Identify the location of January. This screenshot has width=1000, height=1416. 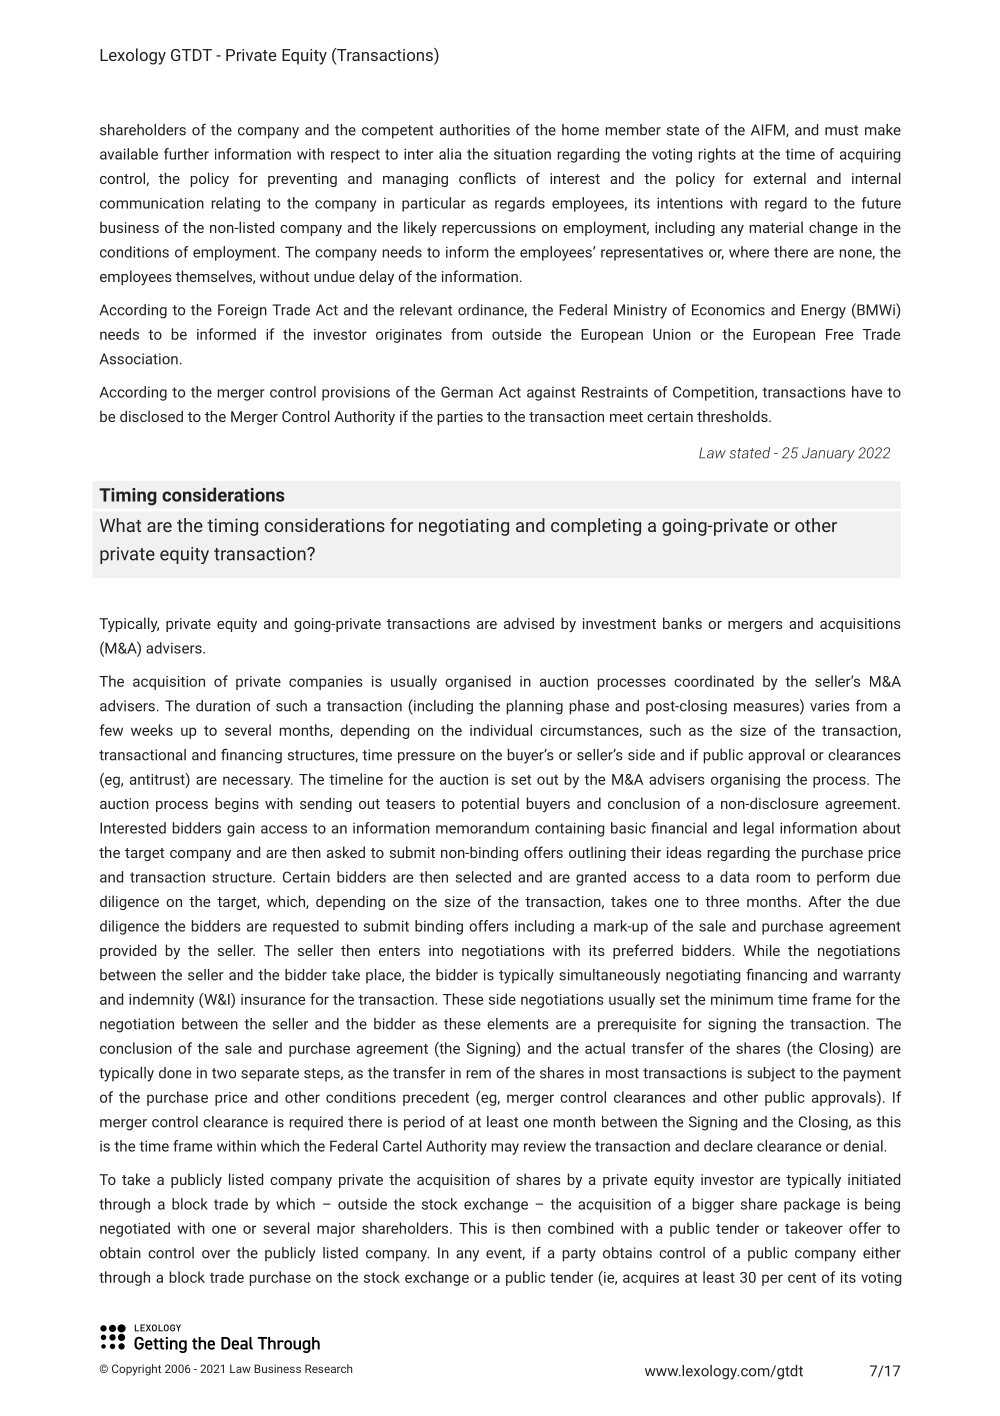
(828, 454).
